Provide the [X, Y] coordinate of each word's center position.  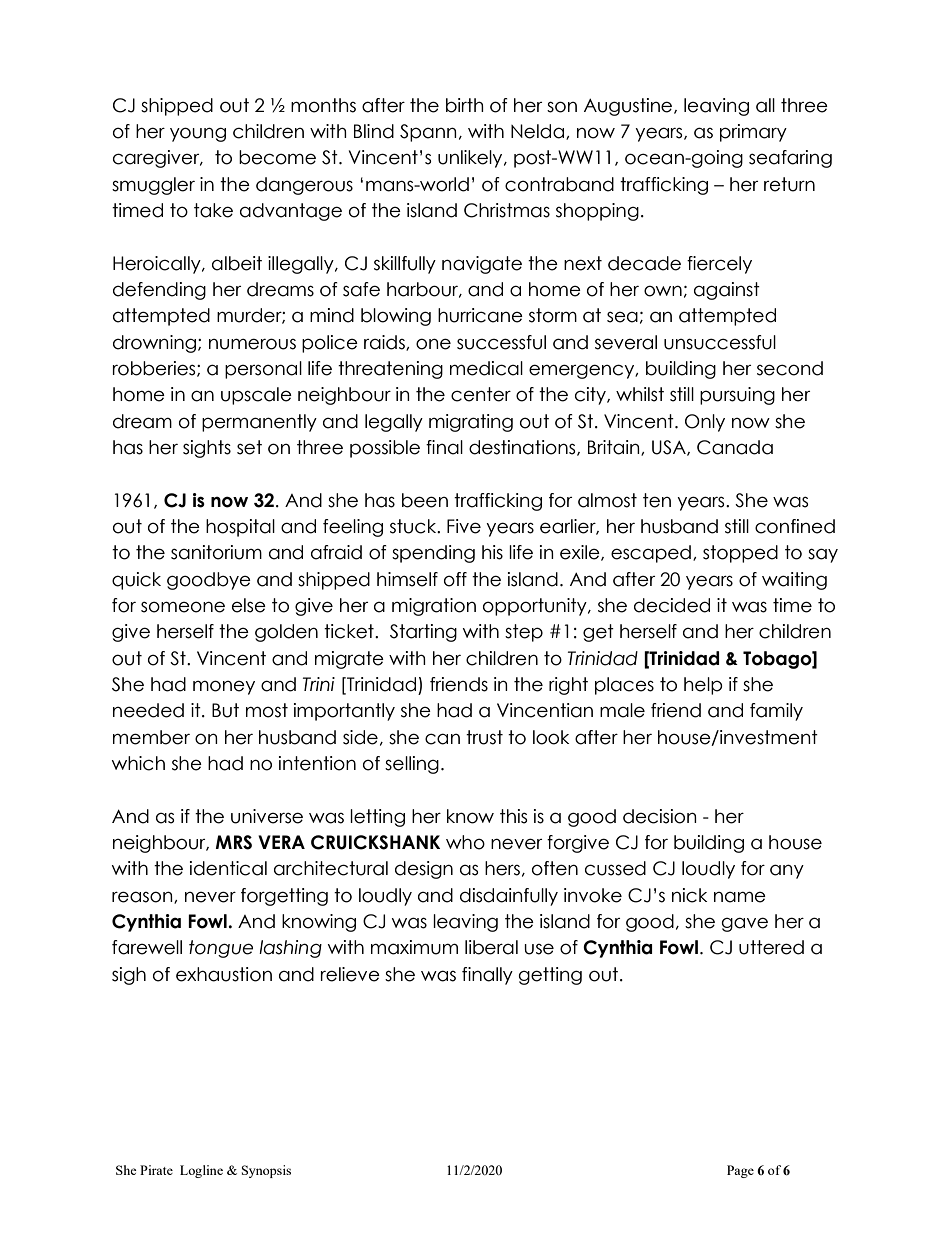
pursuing [737, 396]
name [740, 897]
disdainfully [509, 897]
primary [753, 133]
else [249, 605]
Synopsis [266, 1171]
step [524, 633]
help [703, 686]
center [481, 394]
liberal [491, 947]
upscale [256, 396]
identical [228, 868]
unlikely [471, 159]
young [198, 134]
